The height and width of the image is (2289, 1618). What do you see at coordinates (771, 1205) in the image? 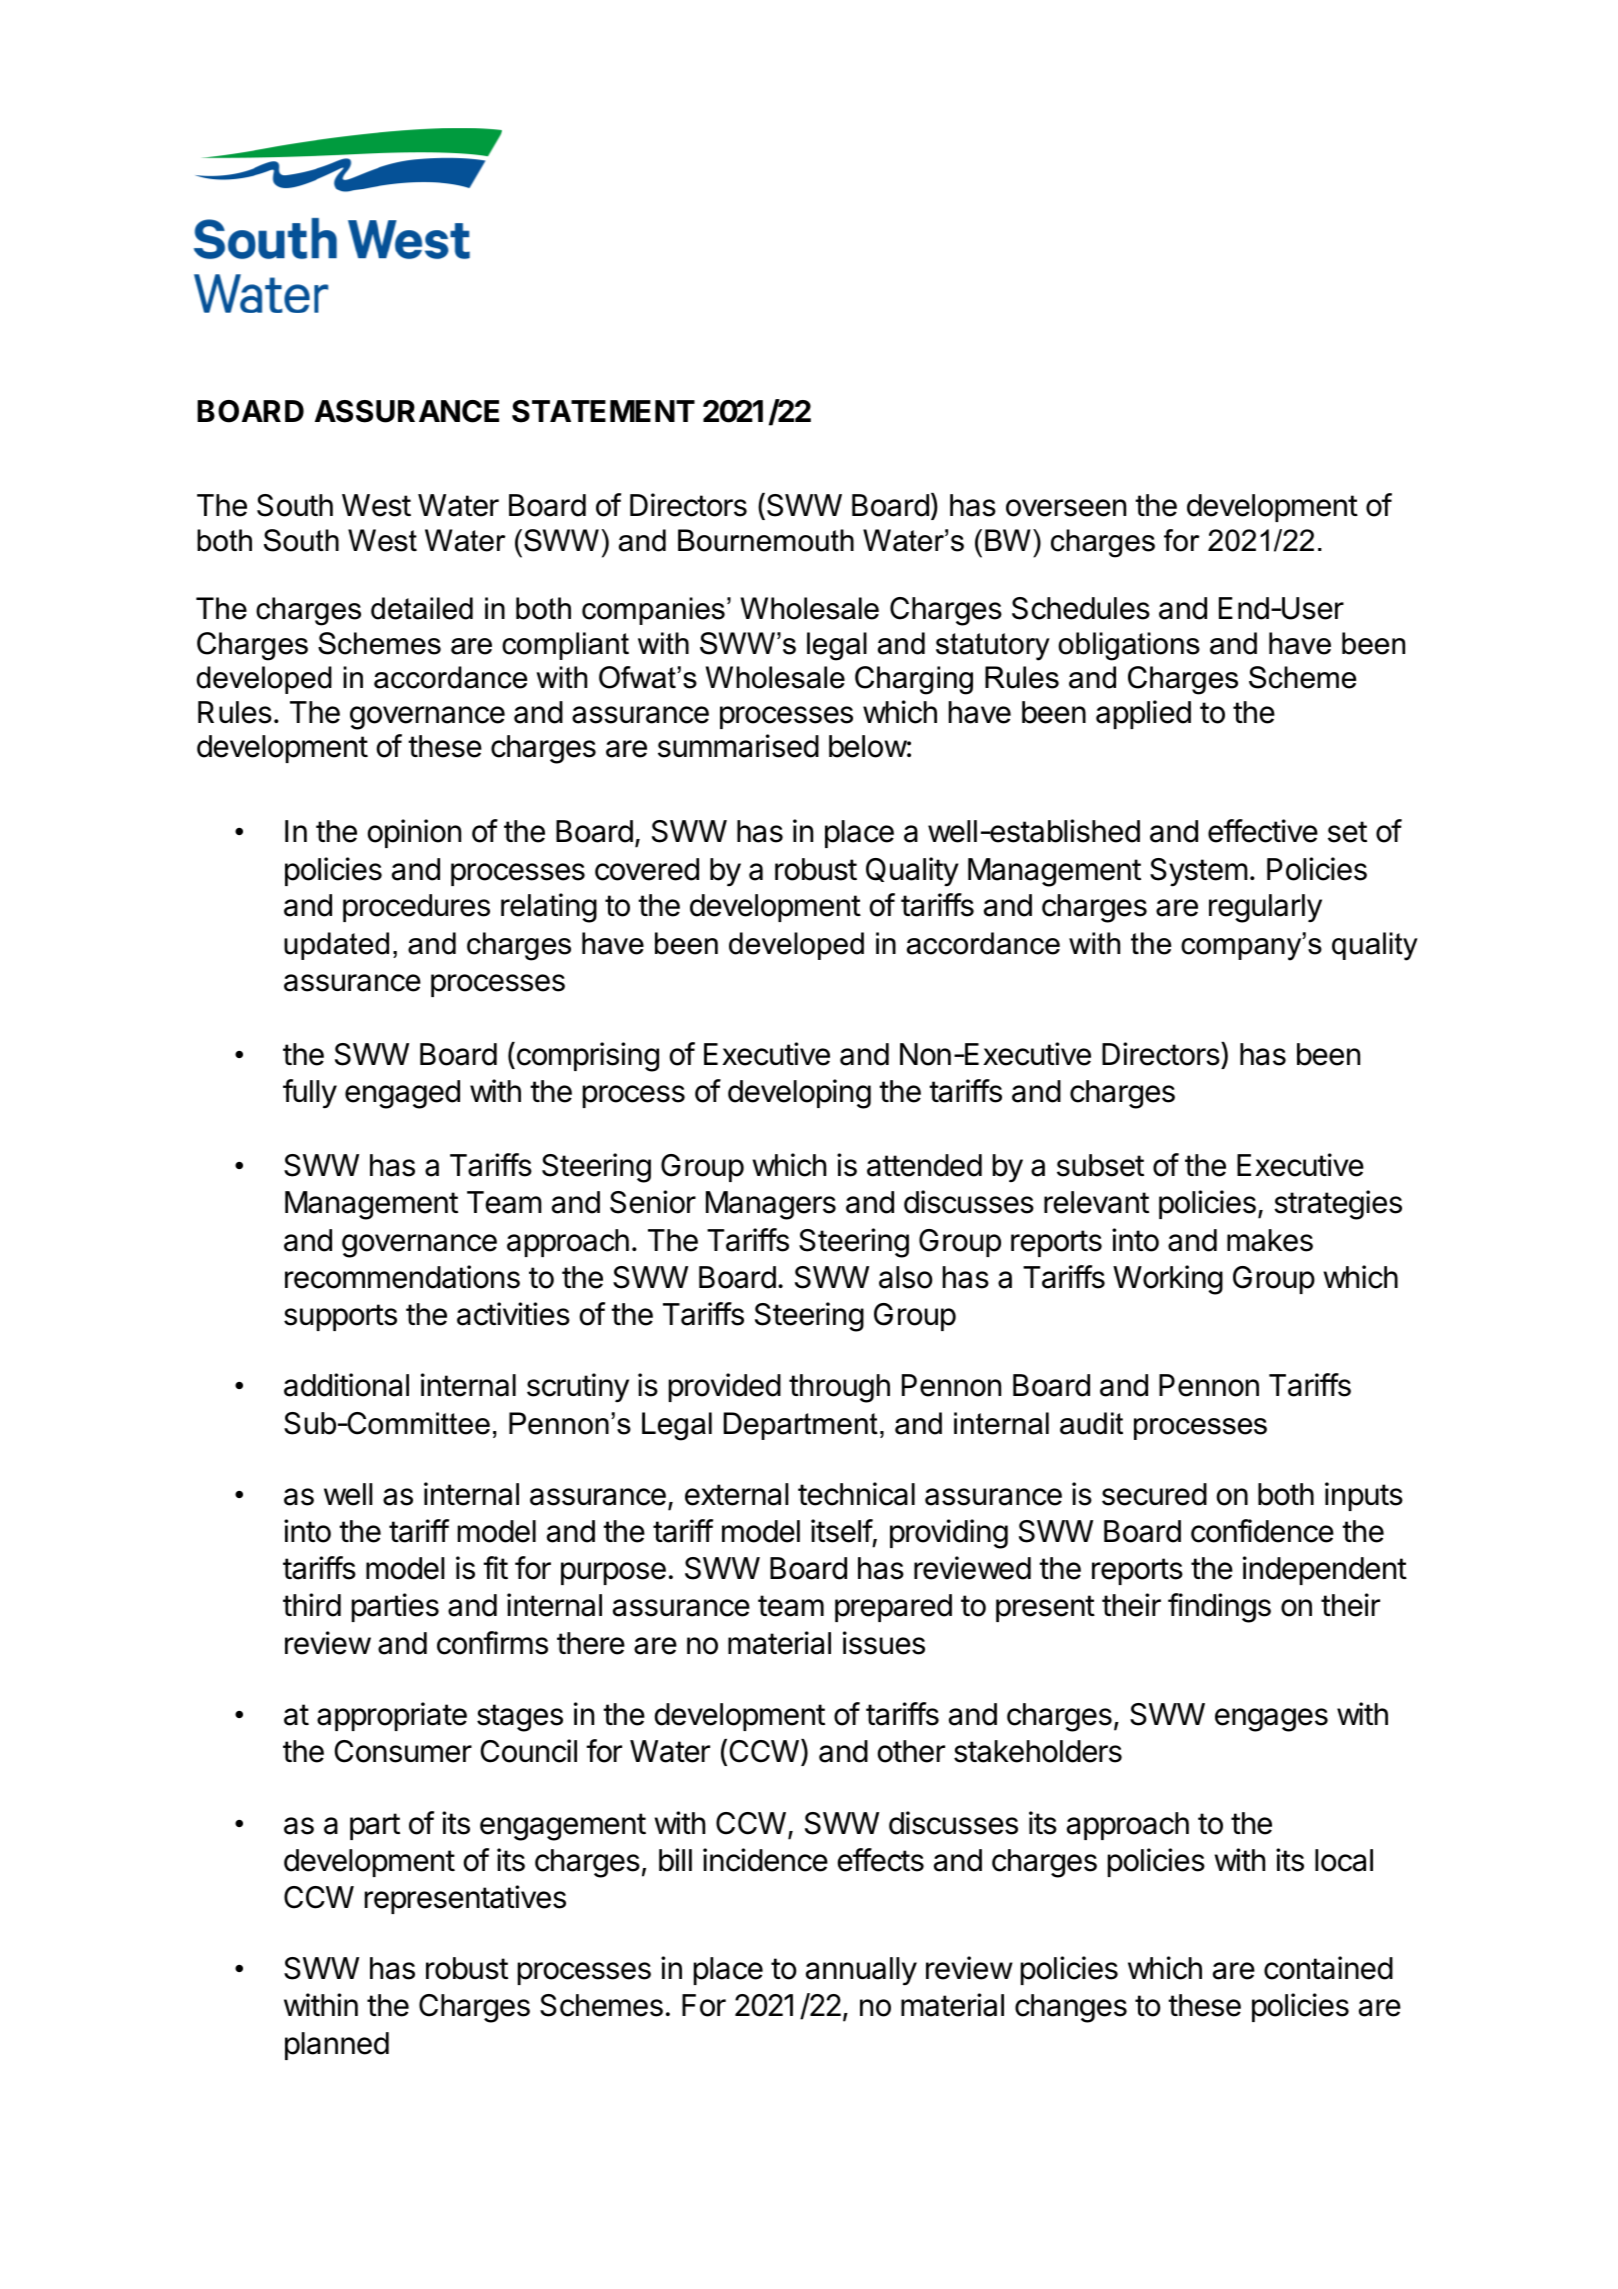
I see `Managers` at bounding box center [771, 1205].
